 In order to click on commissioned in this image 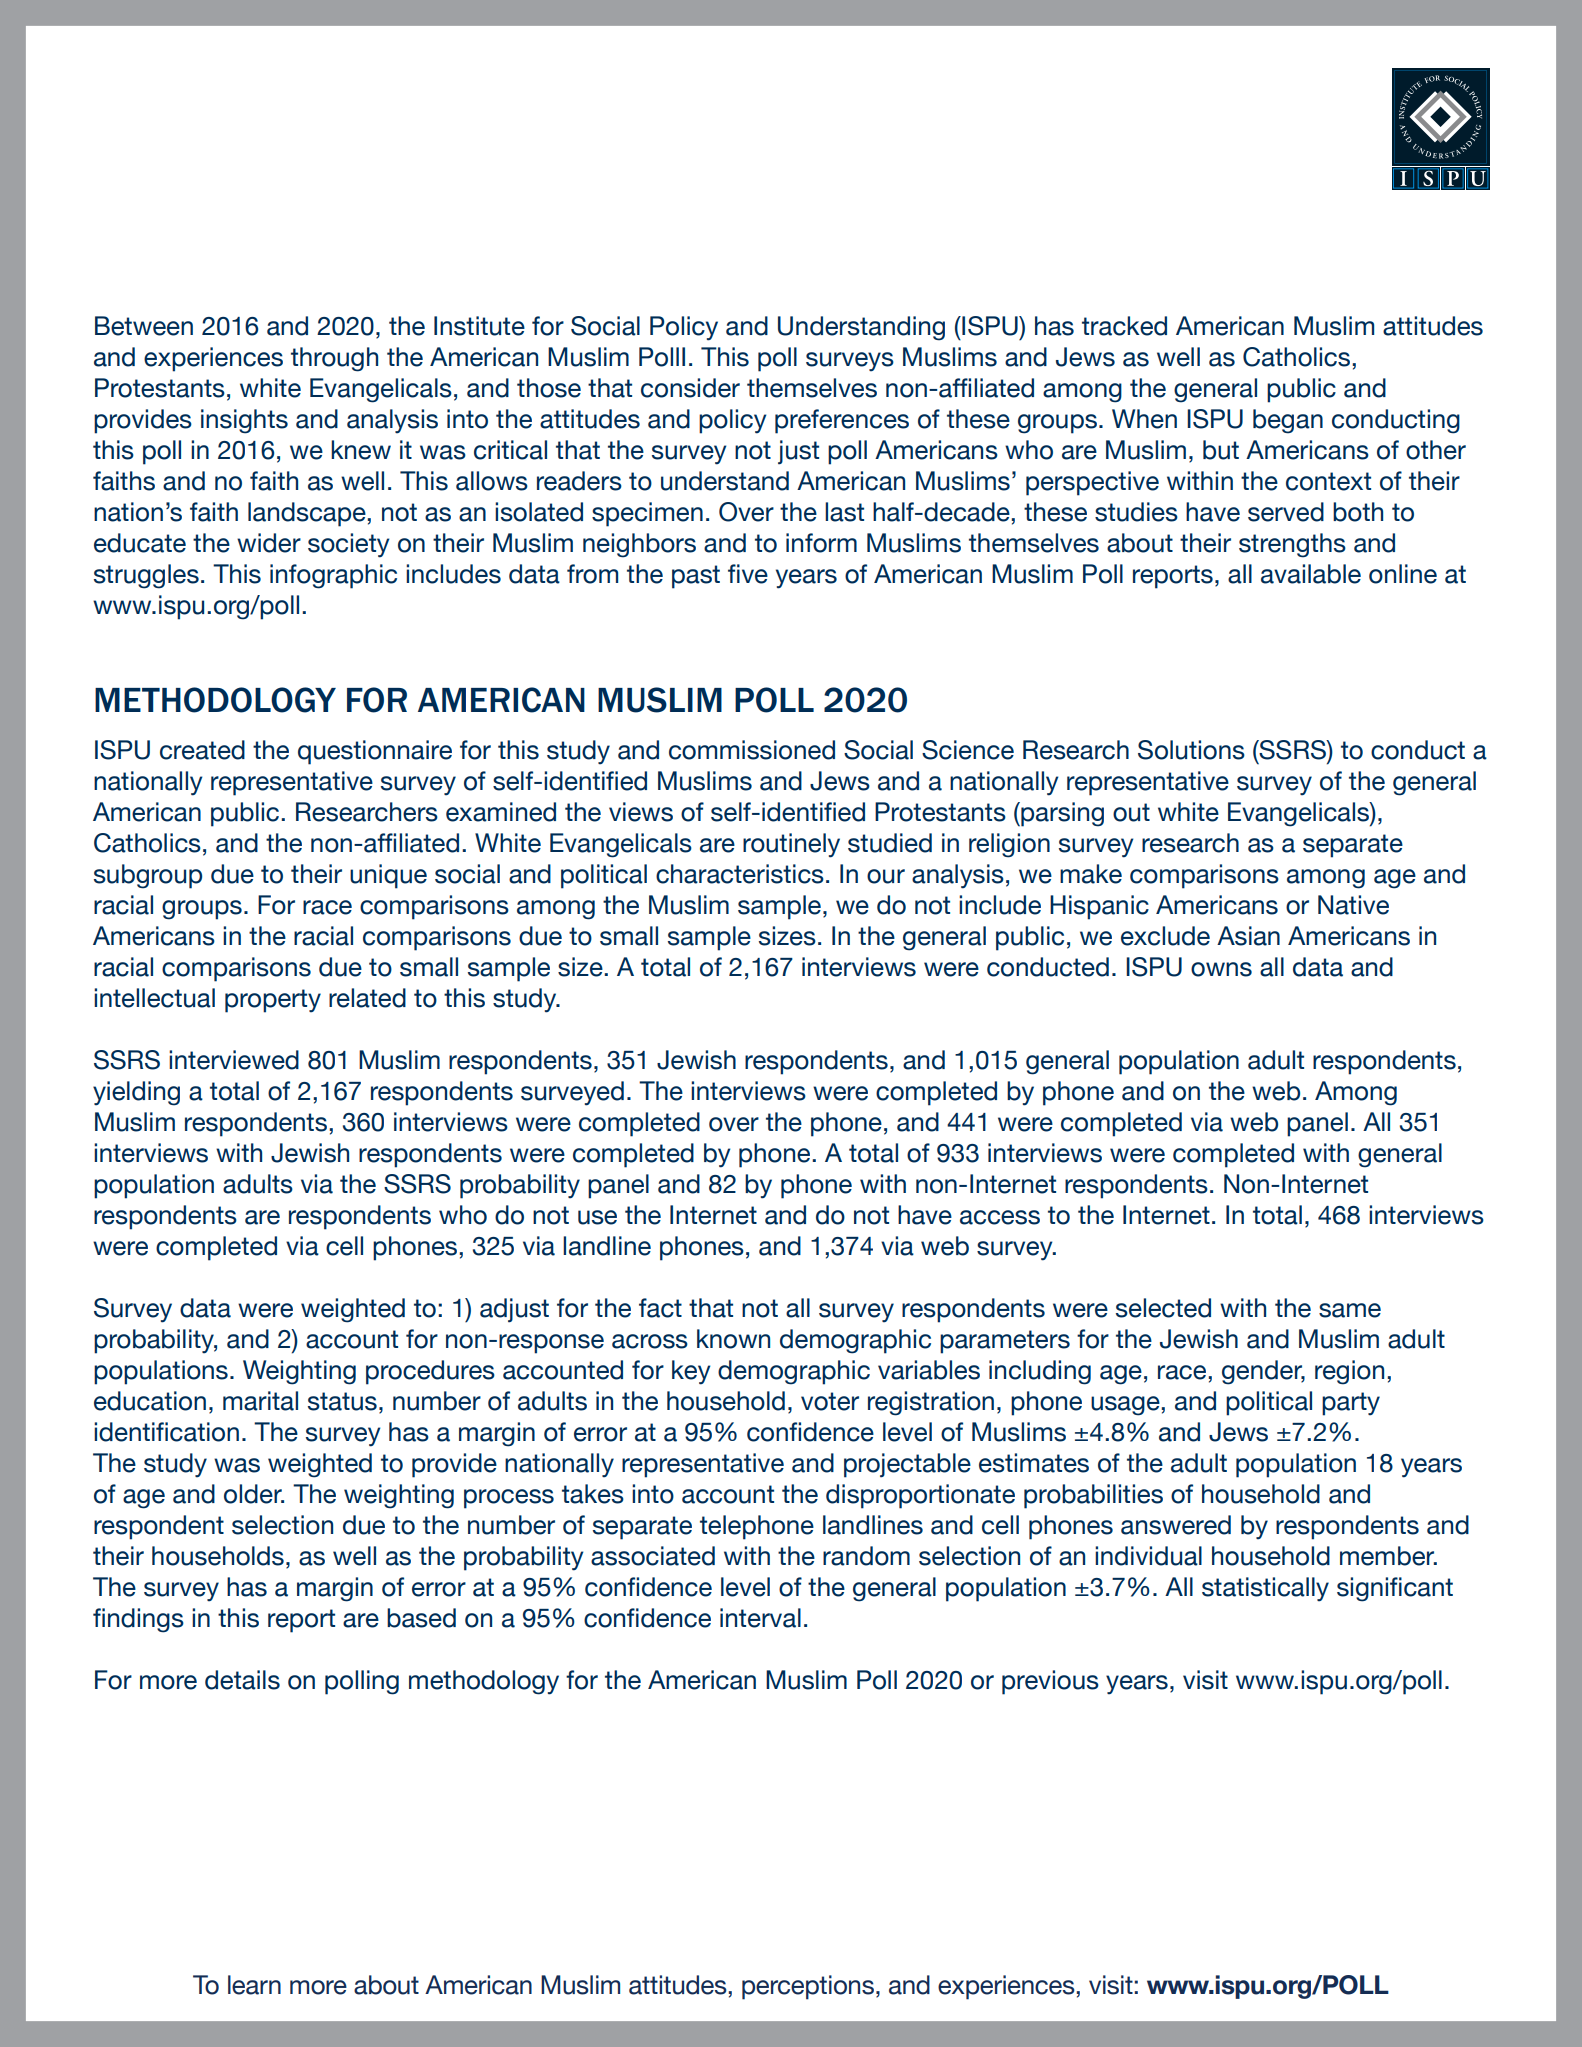, I will do `click(752, 750)`.
